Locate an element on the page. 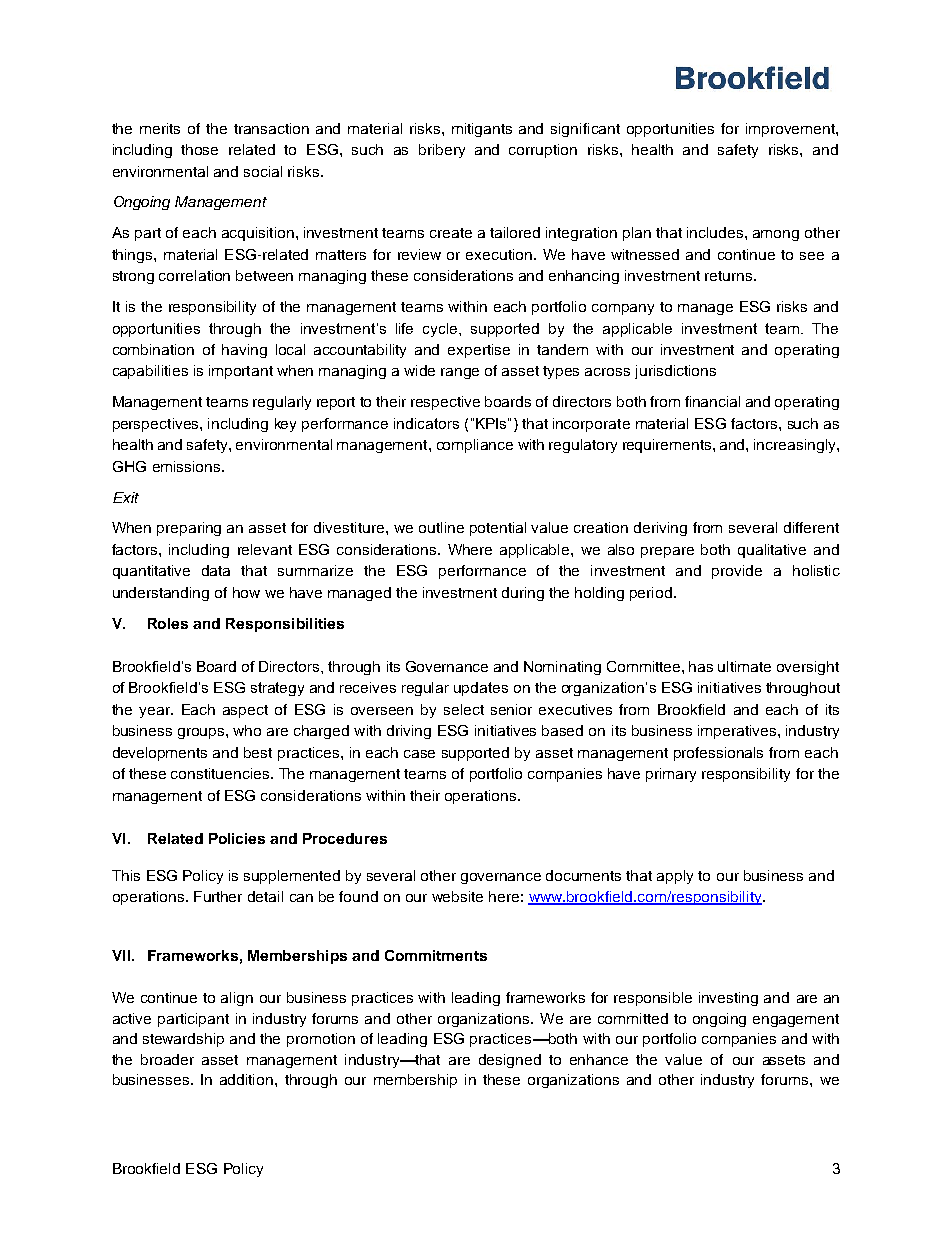 The width and height of the document is (952, 1233). qualitative is located at coordinates (772, 551).
